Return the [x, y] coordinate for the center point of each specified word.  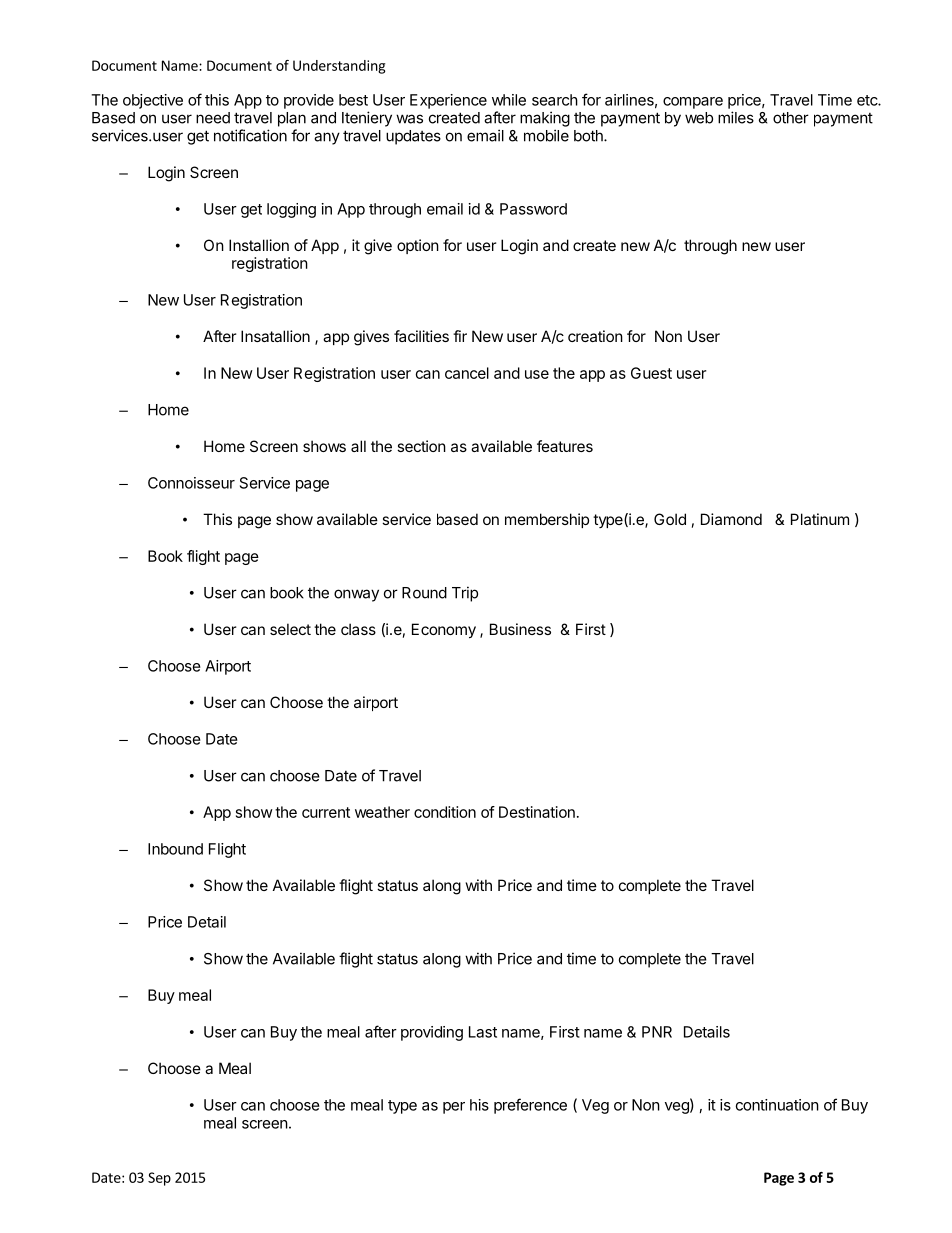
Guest [651, 373]
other [791, 118]
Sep [159, 1179]
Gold [670, 519]
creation [595, 336]
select [290, 629]
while [509, 100]
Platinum [820, 519]
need [213, 118]
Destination [537, 812]
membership [547, 520]
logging [291, 210]
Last [483, 1032]
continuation [777, 1105]
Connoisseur [191, 483]
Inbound [175, 849]
